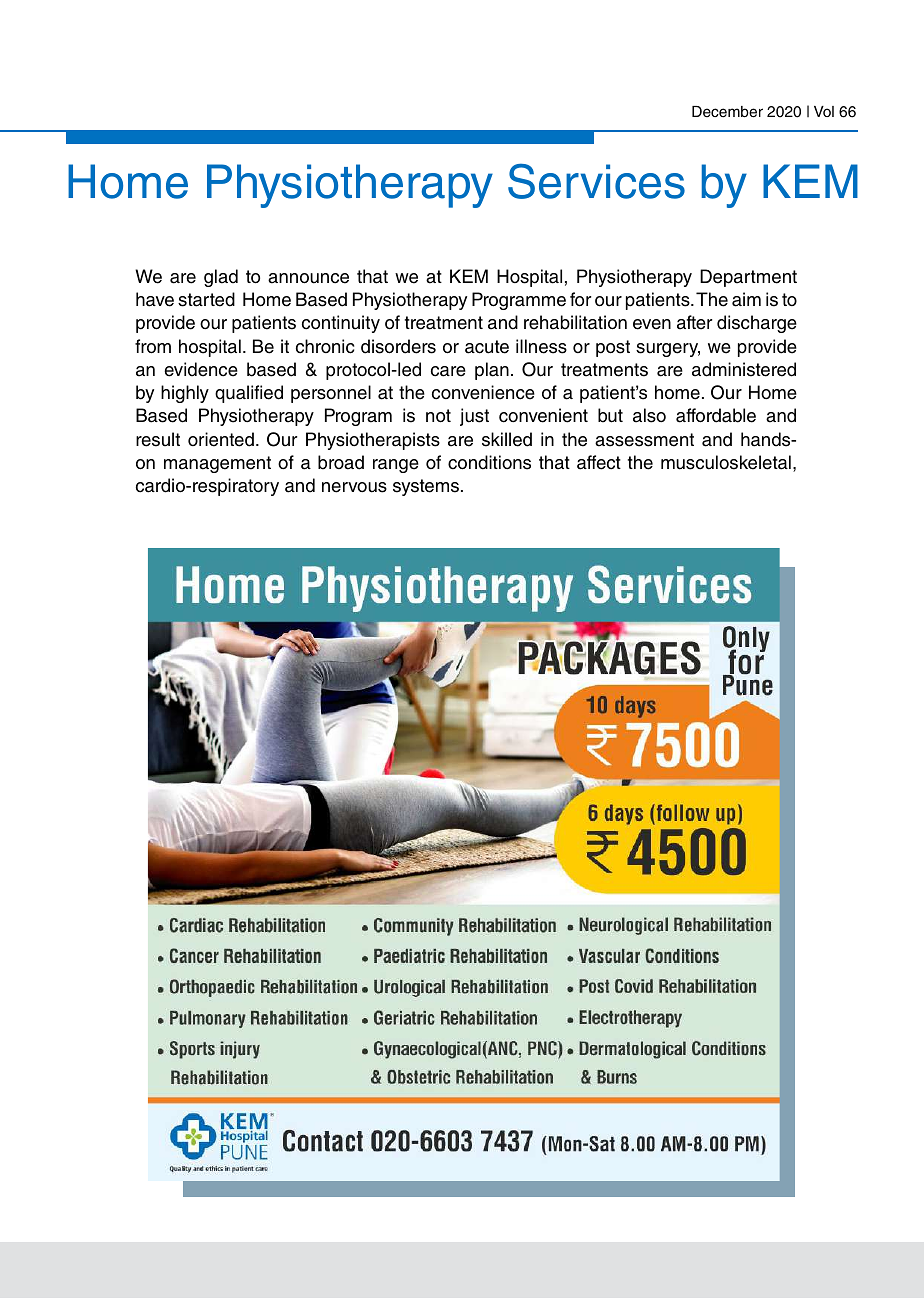 Image resolution: width=924 pixels, height=1308 pixels. What do you see at coordinates (596, 181) in the document?
I see `Services` at bounding box center [596, 181].
